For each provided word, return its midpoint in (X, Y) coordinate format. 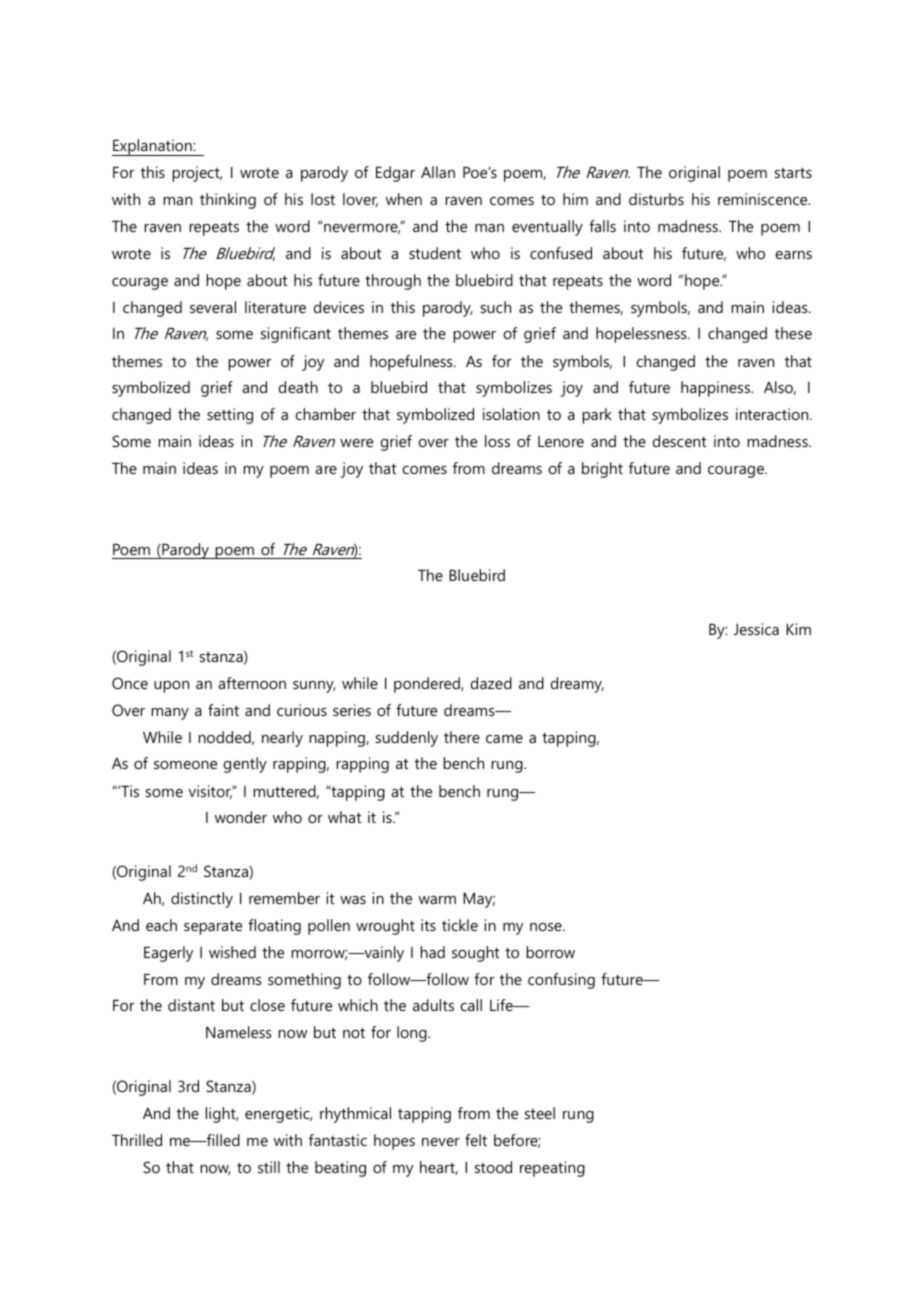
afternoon (252, 683)
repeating (552, 1169)
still (269, 1167)
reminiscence (764, 199)
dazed (491, 683)
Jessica (756, 629)
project (197, 174)
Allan (438, 172)
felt (476, 1140)
